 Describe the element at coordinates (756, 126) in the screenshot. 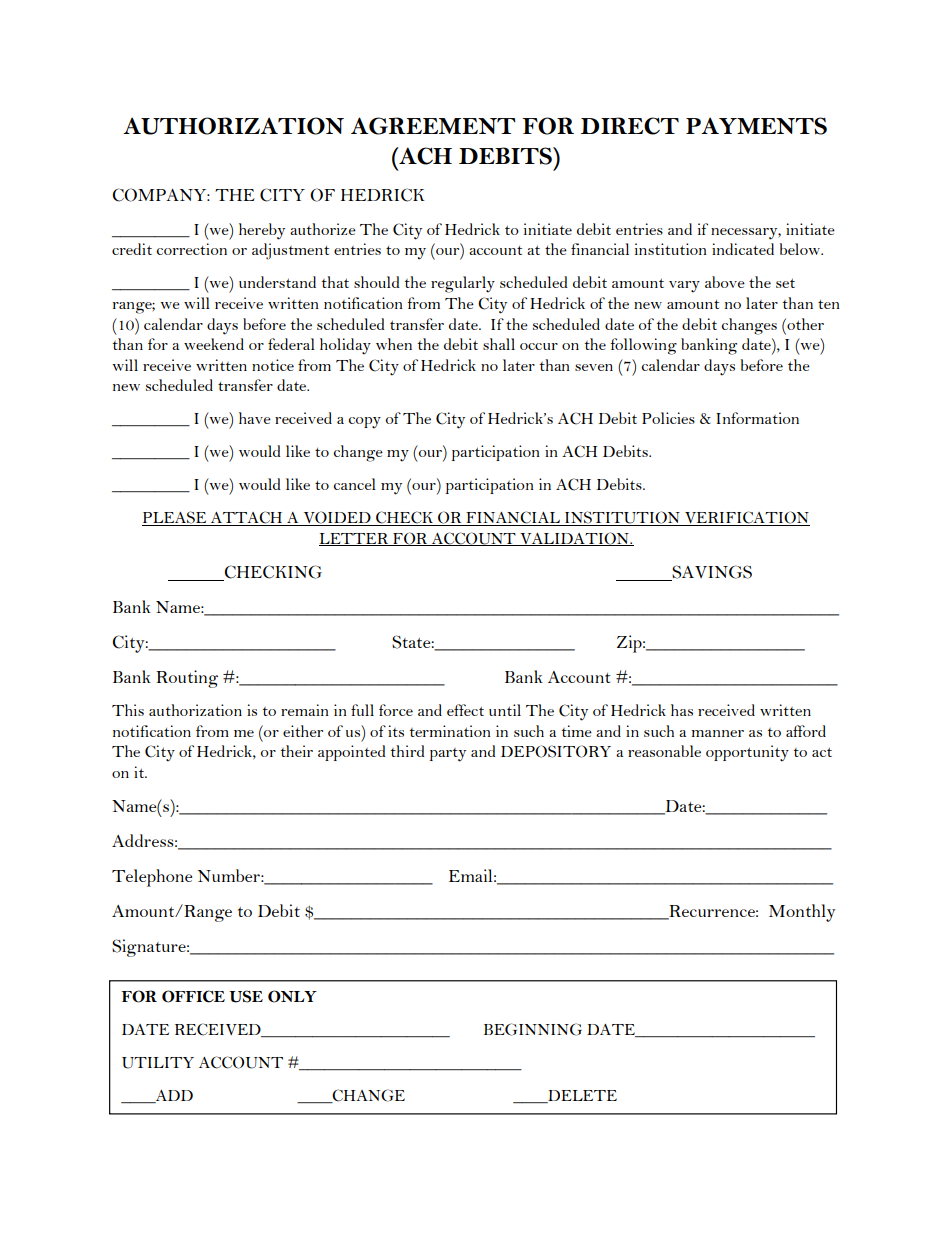

I see `PAYMENTS` at that location.
